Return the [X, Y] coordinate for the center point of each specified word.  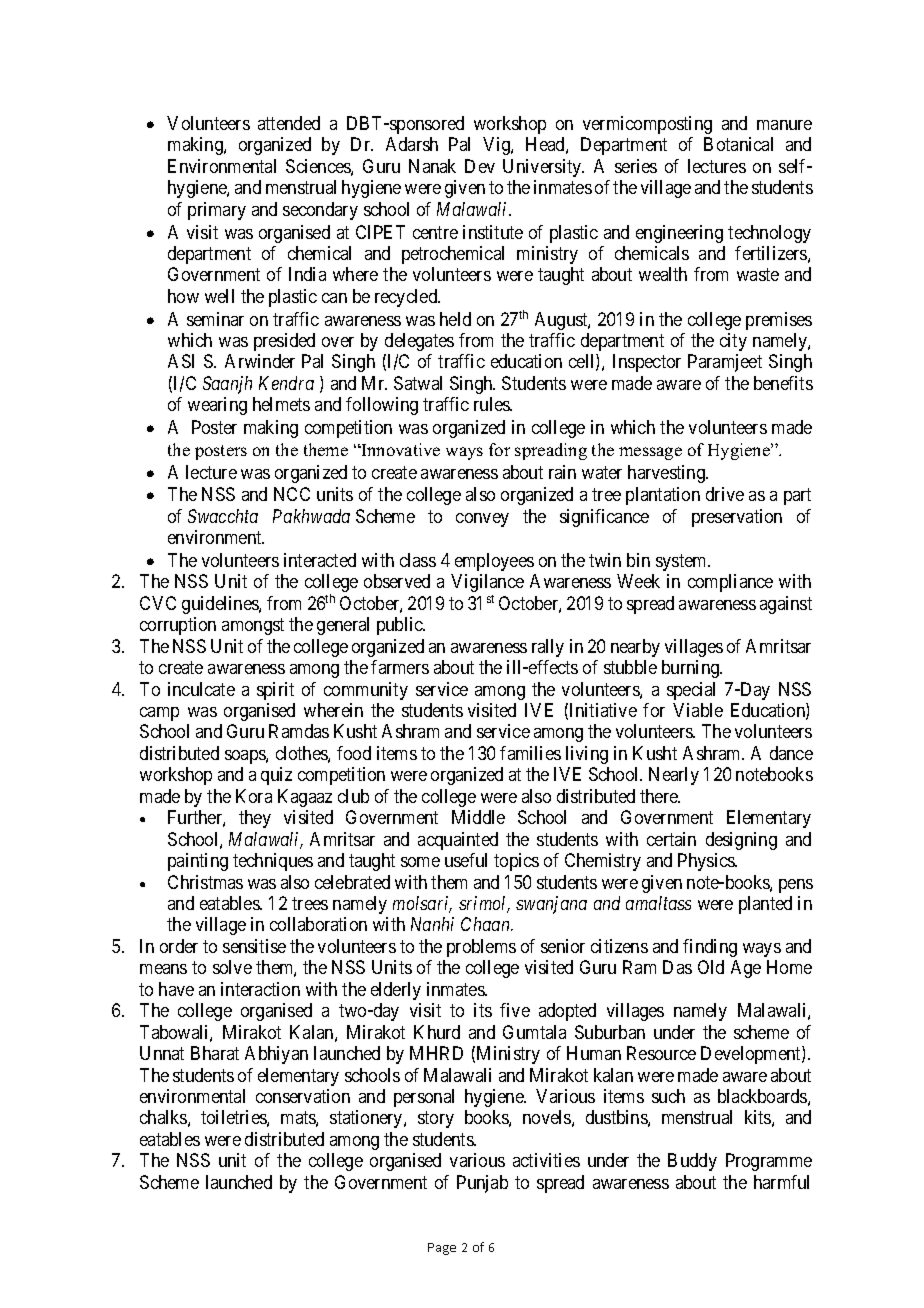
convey [482, 520]
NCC [292, 494]
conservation [303, 1096]
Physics [707, 862]
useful [466, 860]
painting [198, 862]
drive [725, 494]
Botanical [738, 144]
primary [217, 211]
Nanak [432, 166]
